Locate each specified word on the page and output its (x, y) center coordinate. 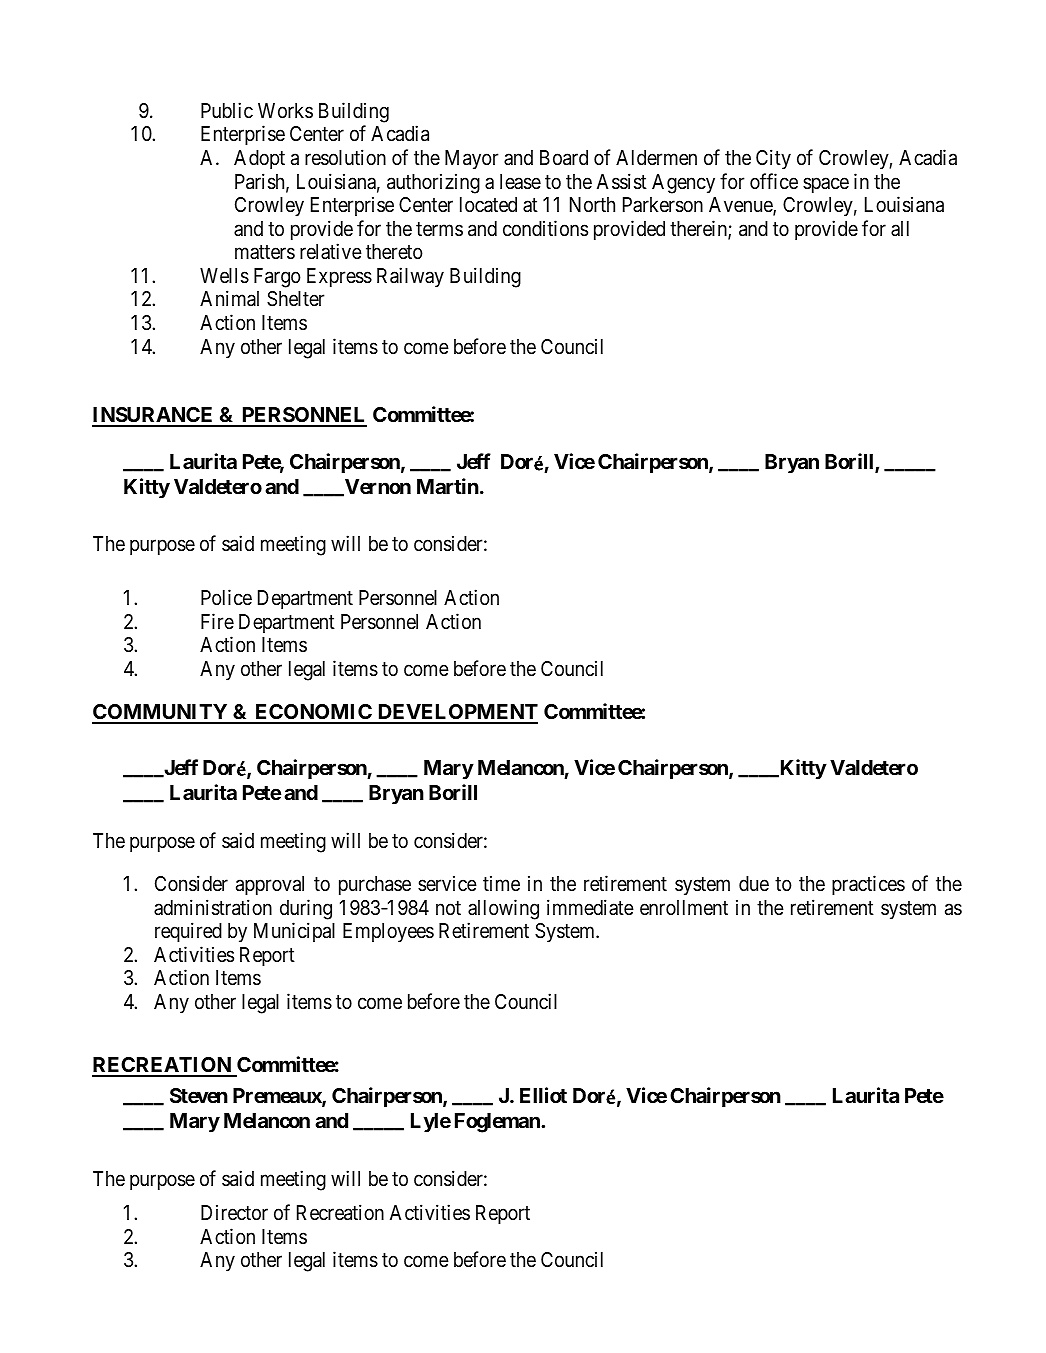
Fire (217, 621)
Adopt (259, 159)
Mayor (472, 160)
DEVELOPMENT (456, 713)
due (754, 884)
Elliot (543, 1095)
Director (234, 1212)
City (773, 159)
